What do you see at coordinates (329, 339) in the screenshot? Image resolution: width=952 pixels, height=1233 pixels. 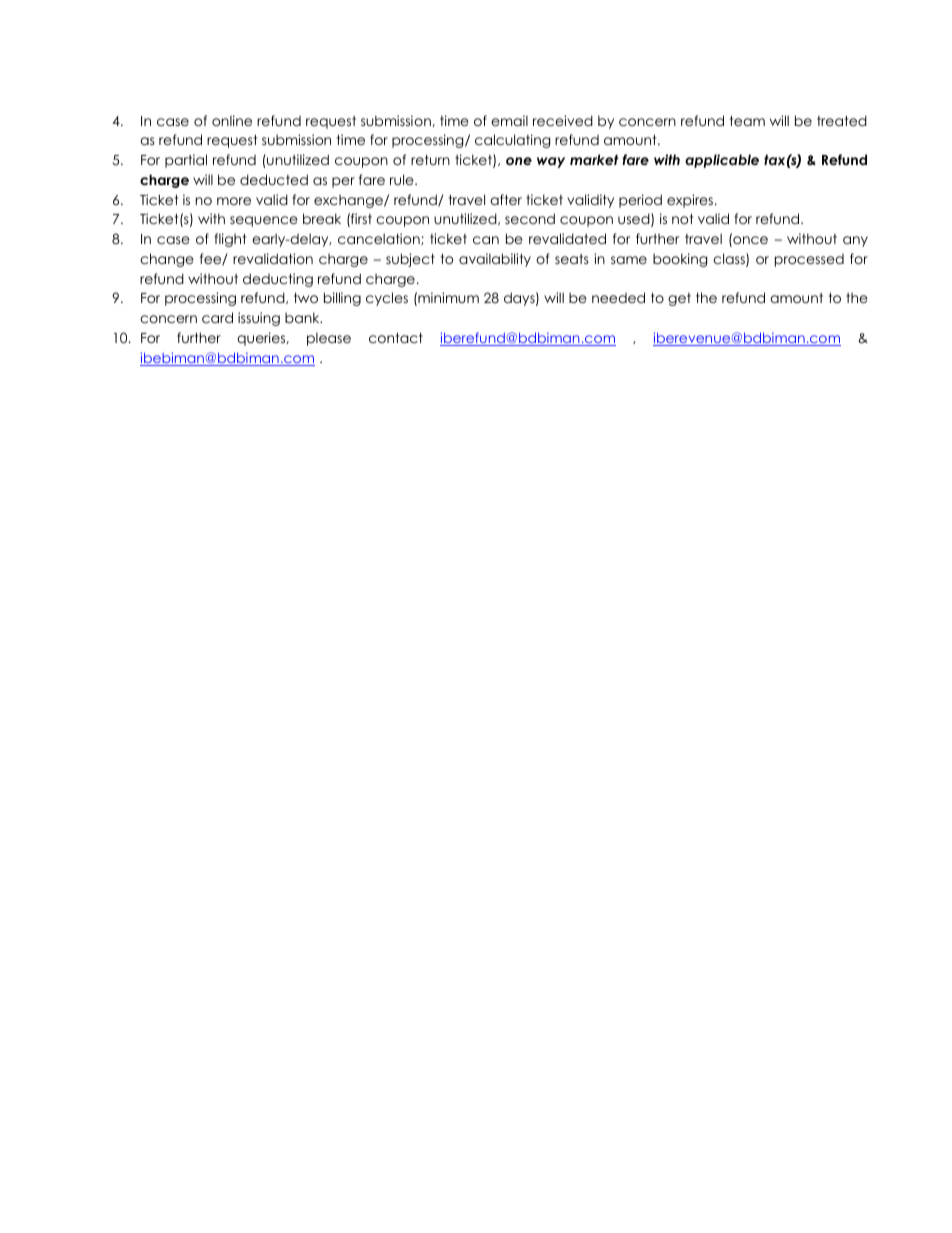 I see `please` at bounding box center [329, 339].
